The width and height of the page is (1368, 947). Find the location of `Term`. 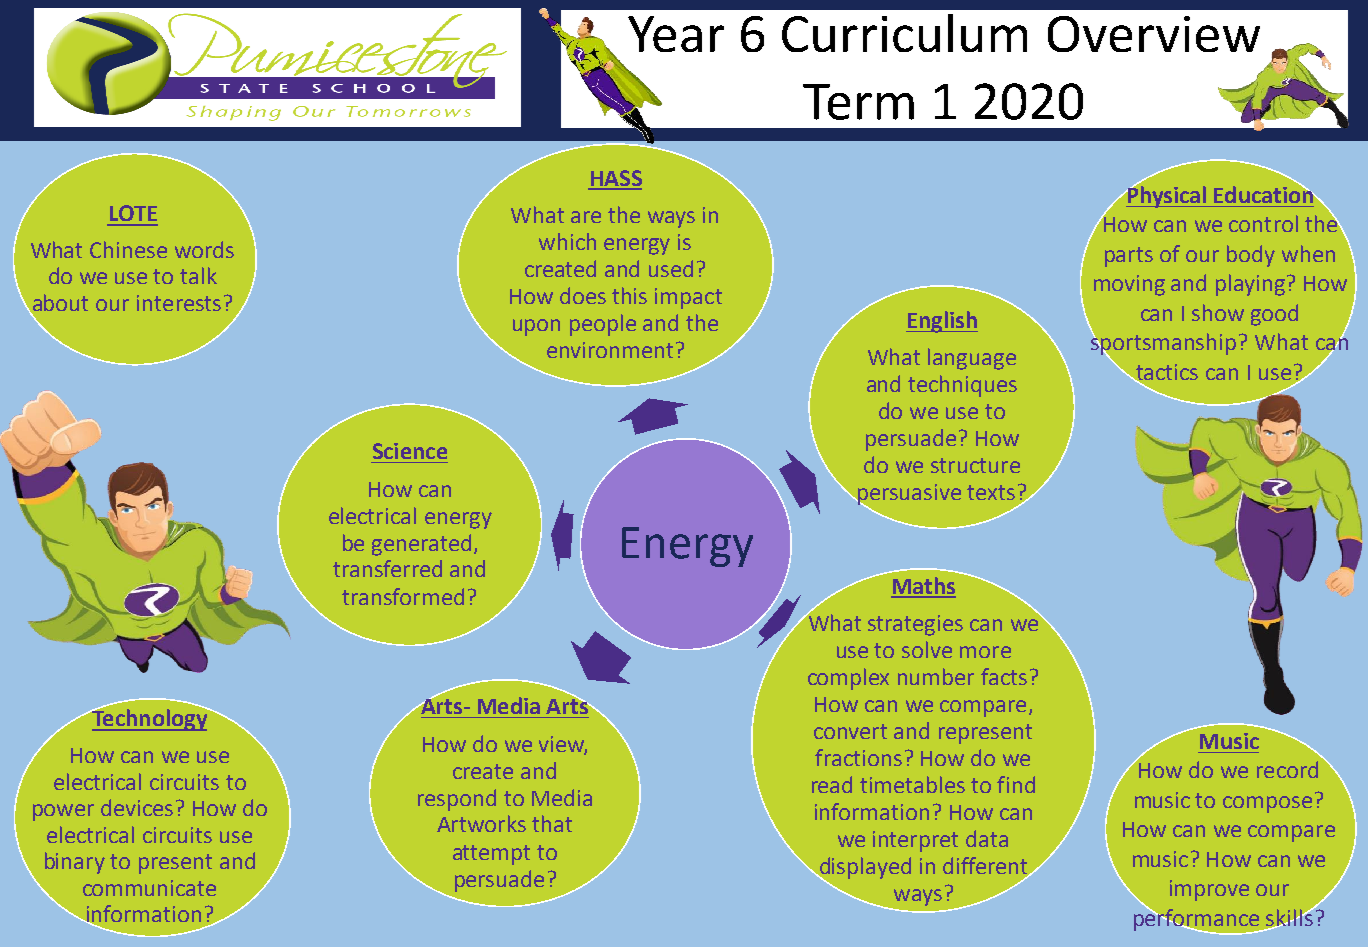

Term is located at coordinates (858, 102).
